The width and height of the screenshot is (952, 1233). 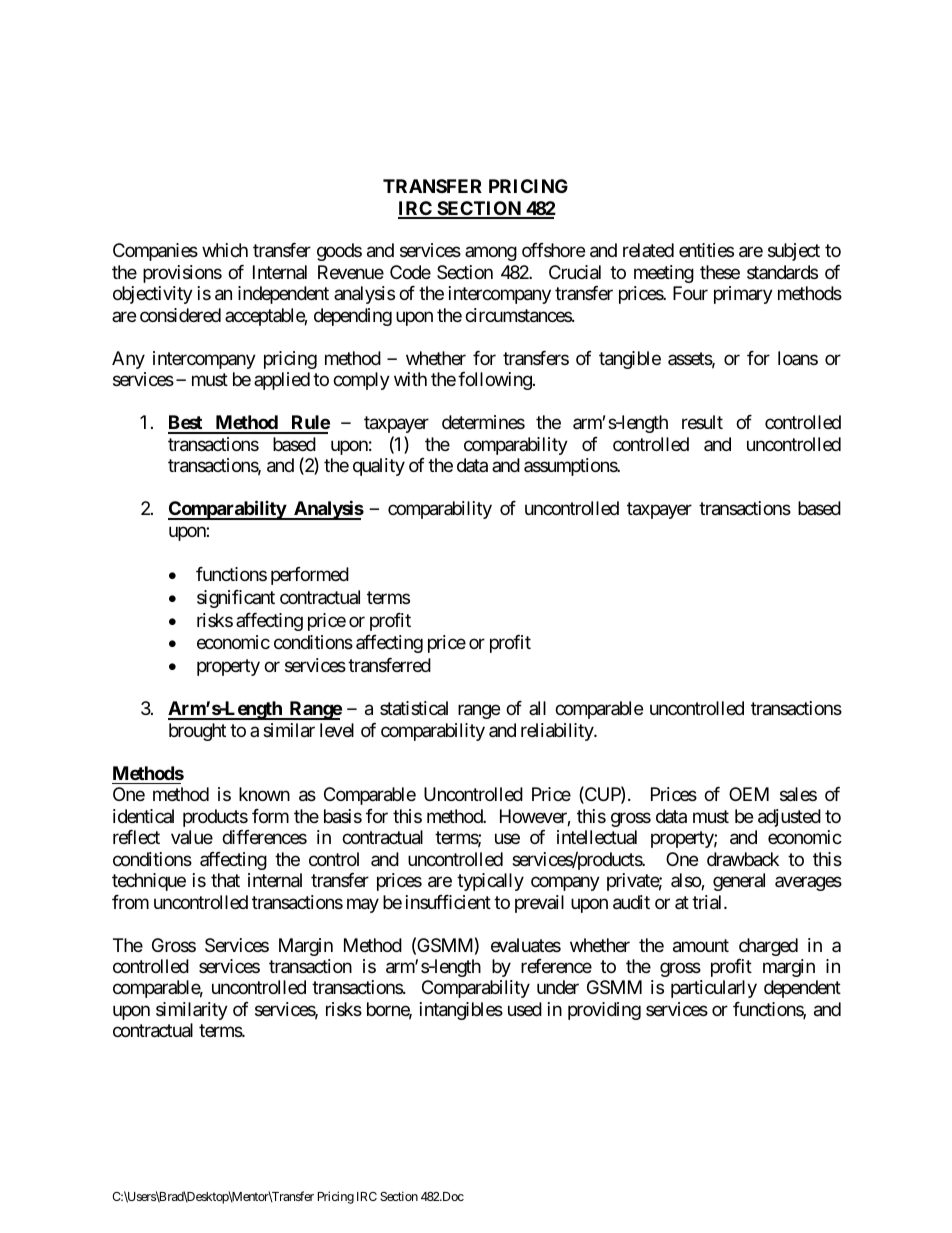 What do you see at coordinates (182, 274) in the screenshot?
I see `provisions` at bounding box center [182, 274].
